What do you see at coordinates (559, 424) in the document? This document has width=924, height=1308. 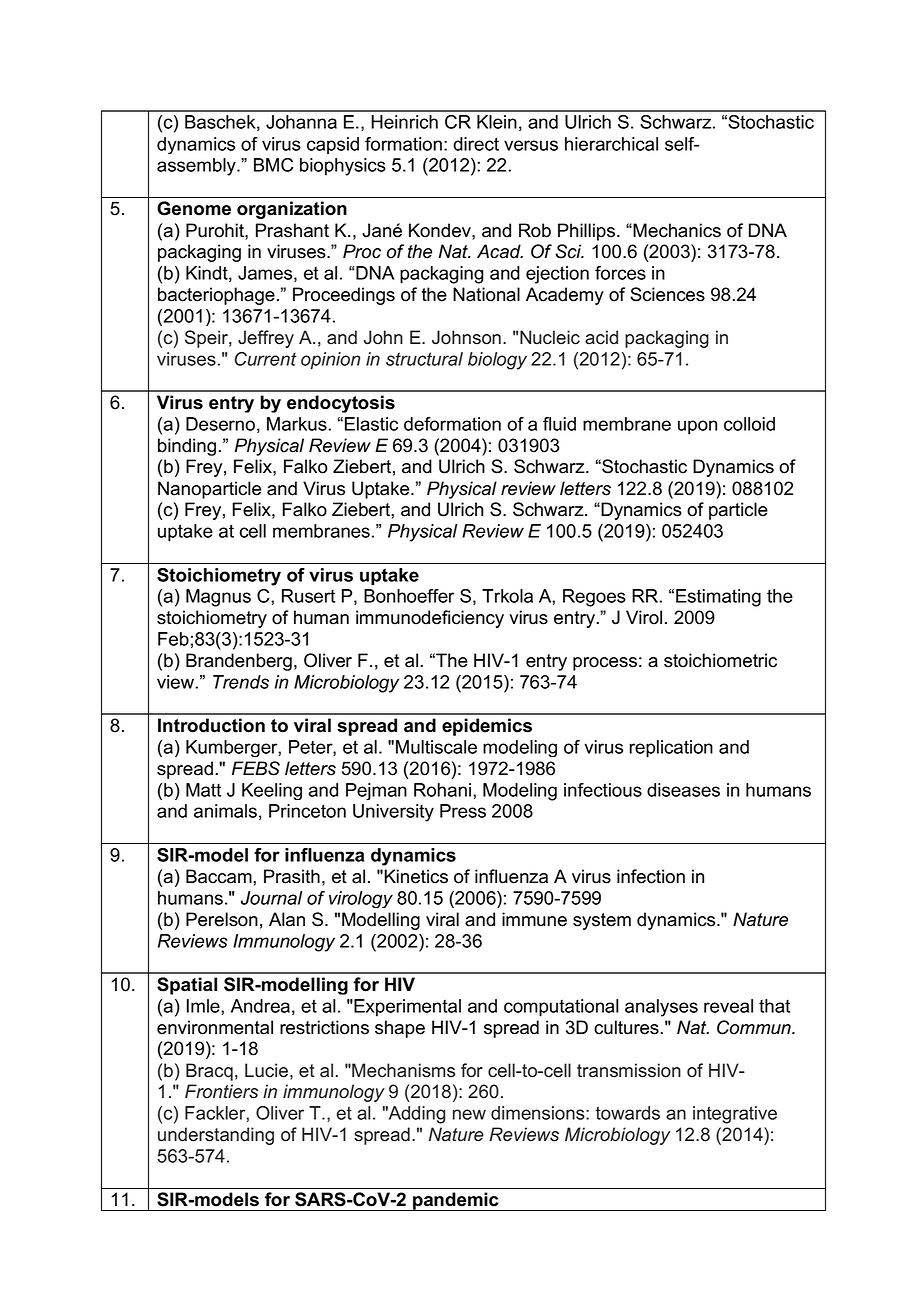 I see `fluid` at bounding box center [559, 424].
